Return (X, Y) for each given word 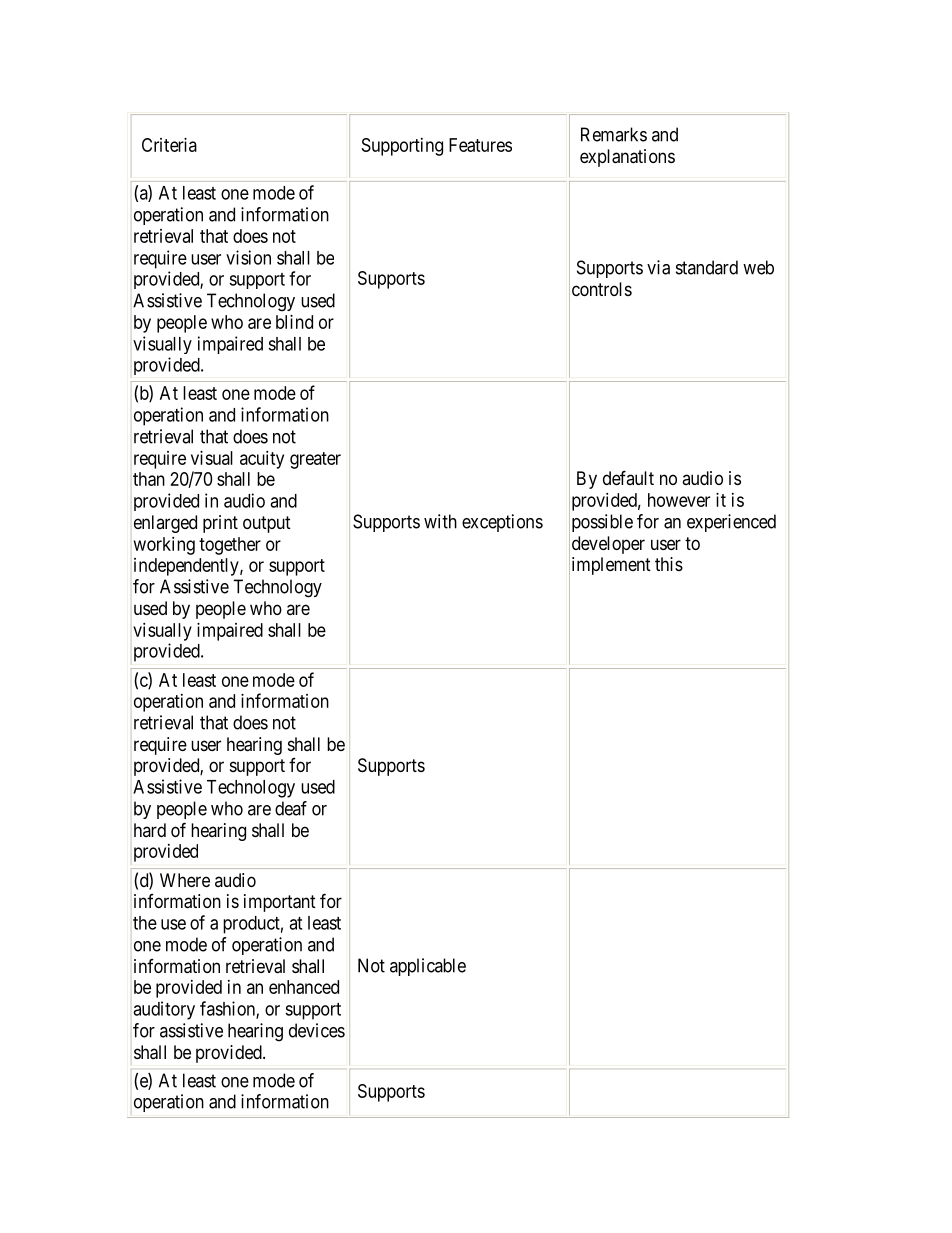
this (669, 564)
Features (480, 145)
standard (707, 267)
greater (315, 460)
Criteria (169, 145)
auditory (164, 1010)
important (280, 903)
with (440, 521)
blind (294, 322)
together (230, 546)
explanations (627, 158)
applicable (428, 967)
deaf (291, 808)
